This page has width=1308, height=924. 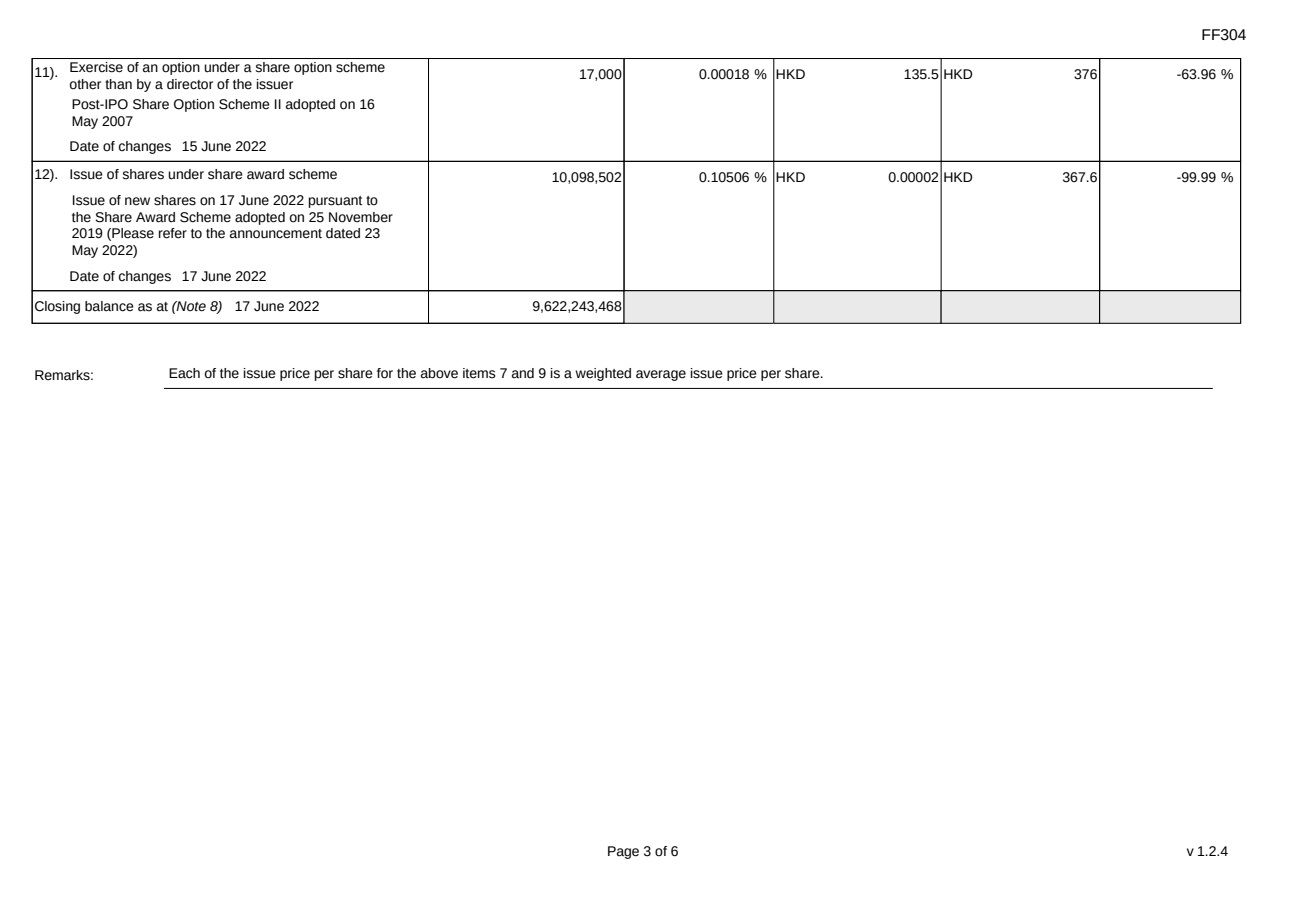 What do you see at coordinates (109, 306) in the page?
I see `balance` at bounding box center [109, 306].
